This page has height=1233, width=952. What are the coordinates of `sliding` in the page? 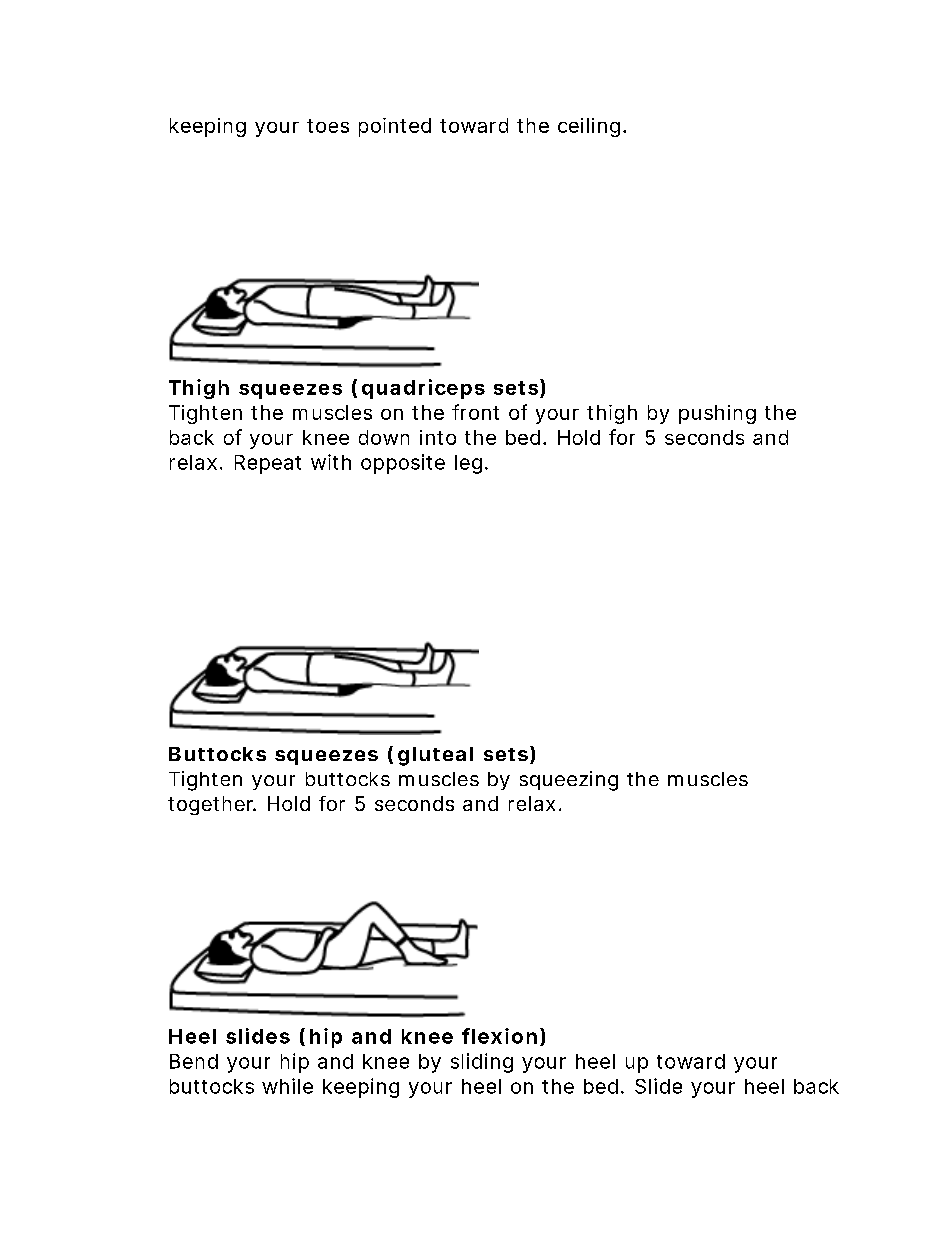 It's located at (482, 1063).
